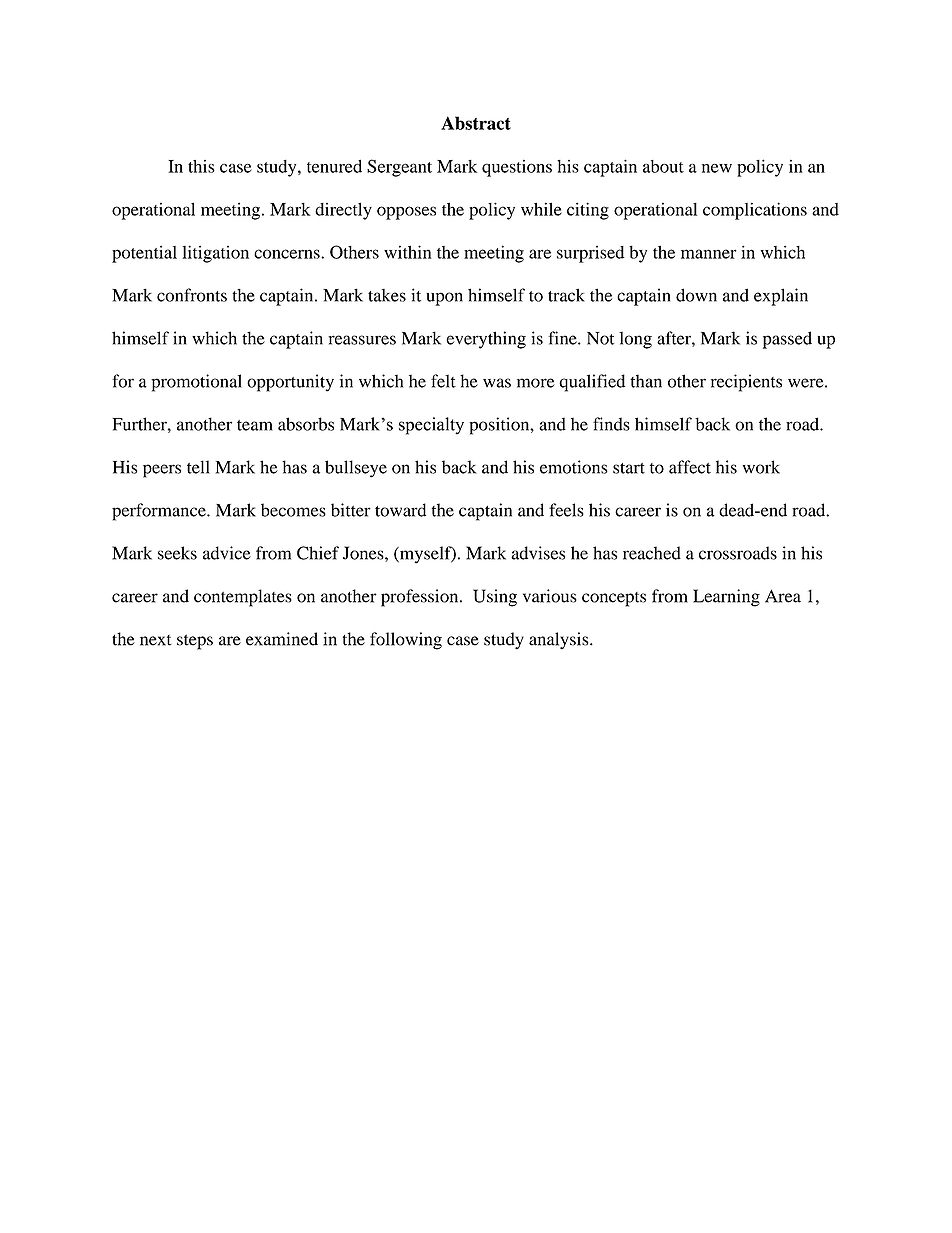 The height and width of the document is (1233, 952). What do you see at coordinates (486, 340) in the document?
I see `everything` at bounding box center [486, 340].
